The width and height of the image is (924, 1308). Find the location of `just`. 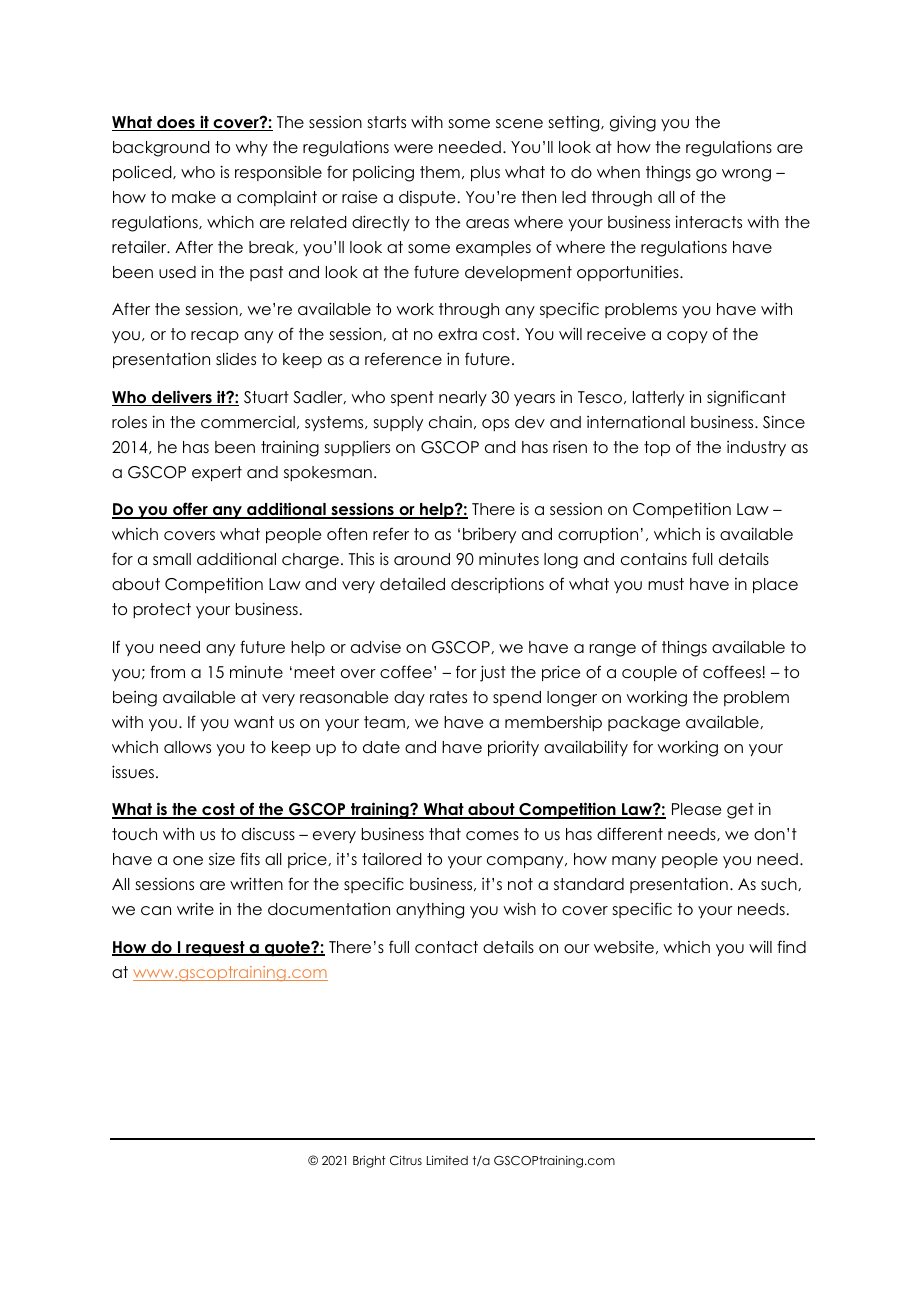

just is located at coordinates (493, 673).
